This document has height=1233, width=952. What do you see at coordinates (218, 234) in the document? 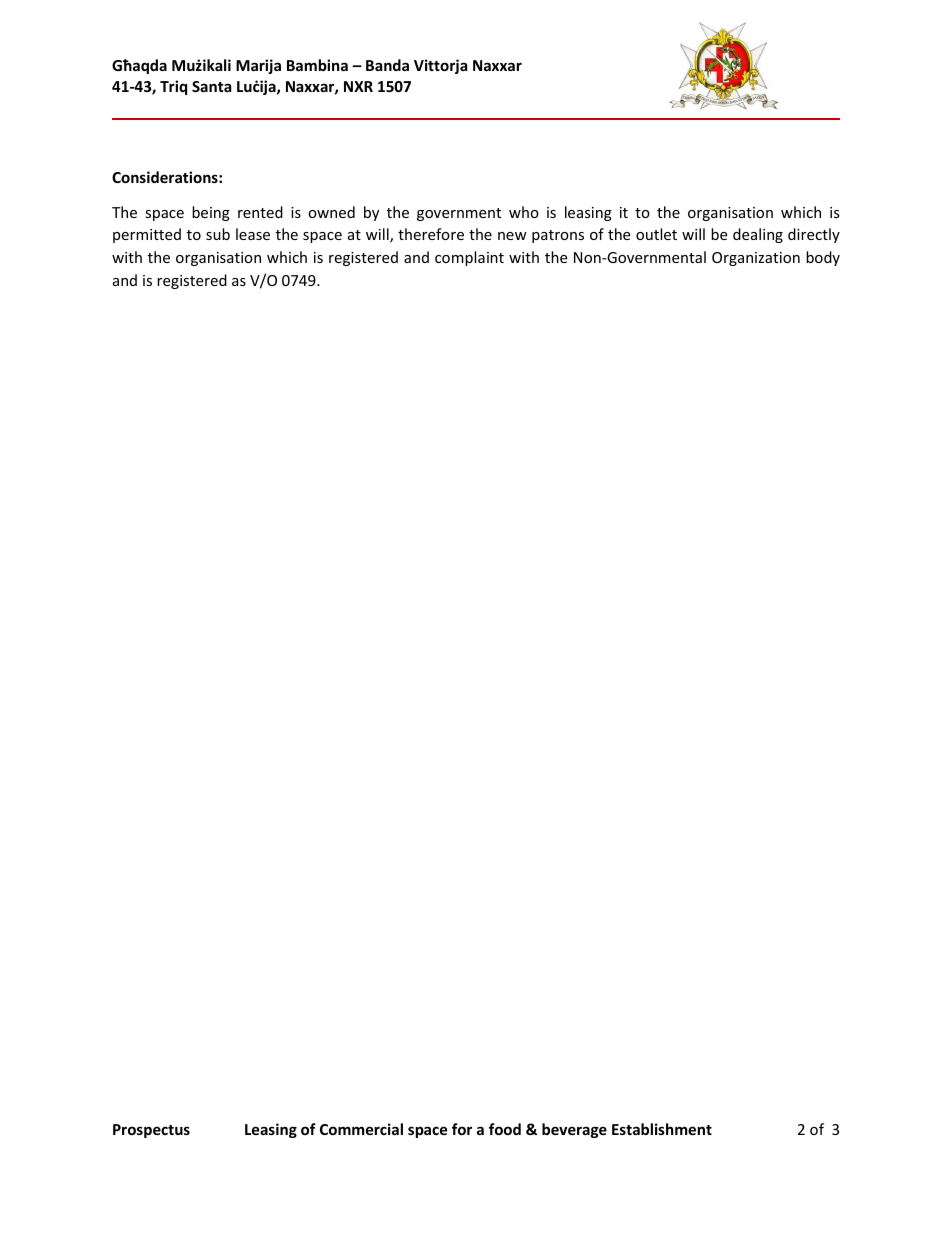
I see `sub` at bounding box center [218, 234].
